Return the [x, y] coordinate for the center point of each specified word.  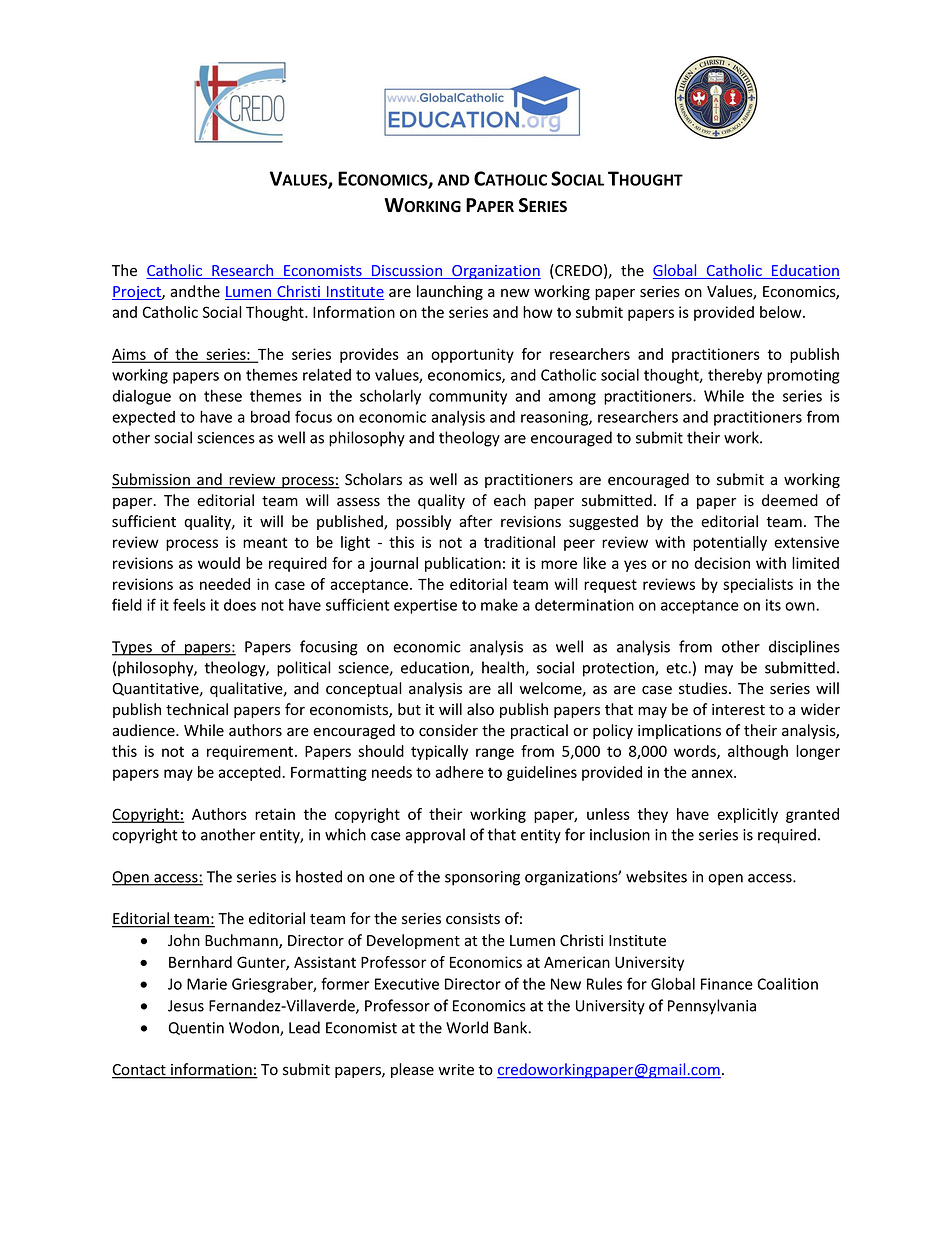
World [467, 1027]
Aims [130, 355]
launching [450, 292]
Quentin [196, 1028]
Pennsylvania [712, 1007]
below [782, 312]
